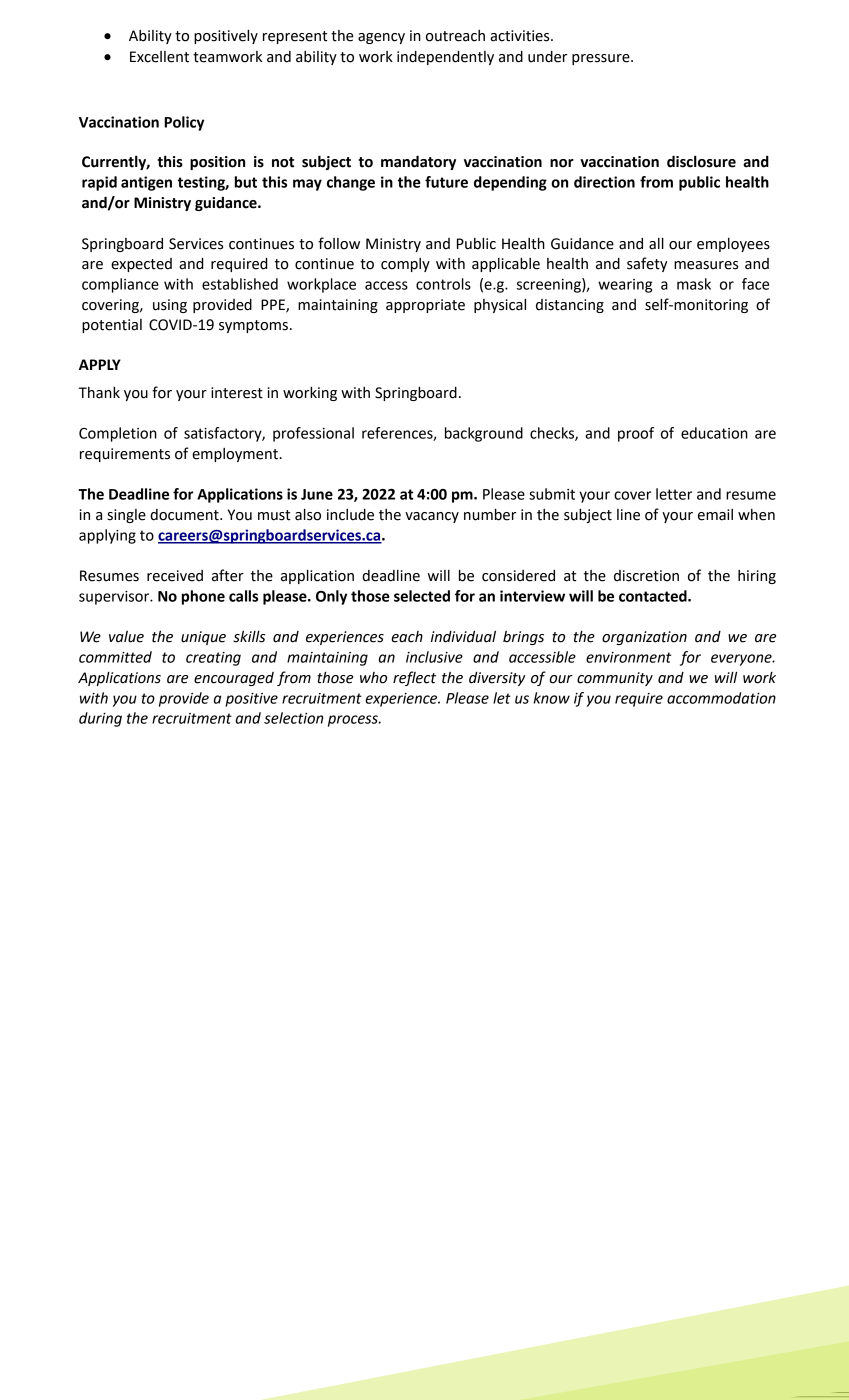  I want to click on independently, so click(445, 58).
